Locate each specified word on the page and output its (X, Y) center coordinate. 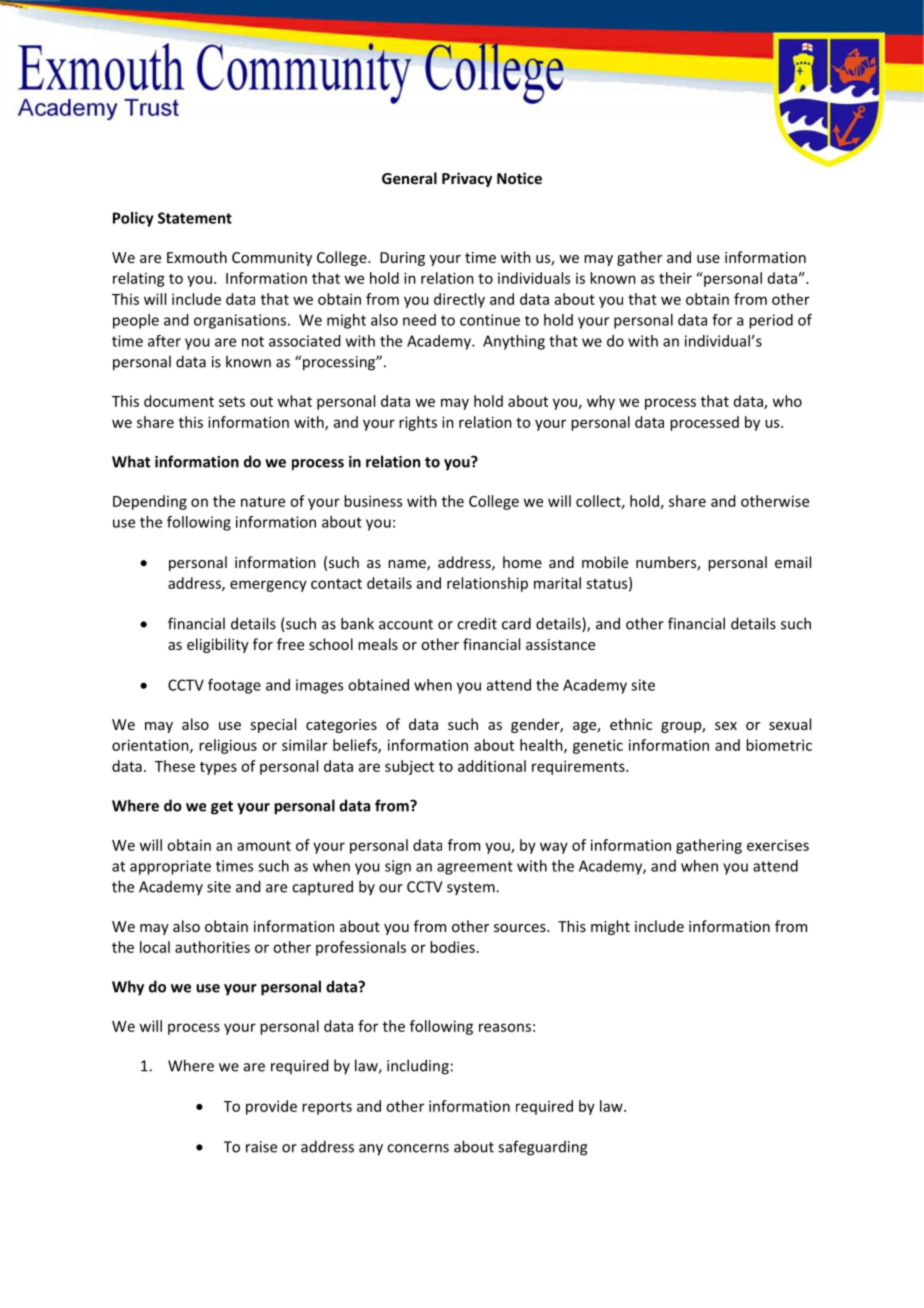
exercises (778, 845)
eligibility (218, 645)
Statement (195, 218)
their (675, 278)
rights (418, 423)
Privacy (467, 179)
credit (477, 623)
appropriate (170, 867)
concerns (418, 1148)
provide (271, 1107)
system (472, 889)
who (787, 401)
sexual (790, 724)
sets (232, 401)
